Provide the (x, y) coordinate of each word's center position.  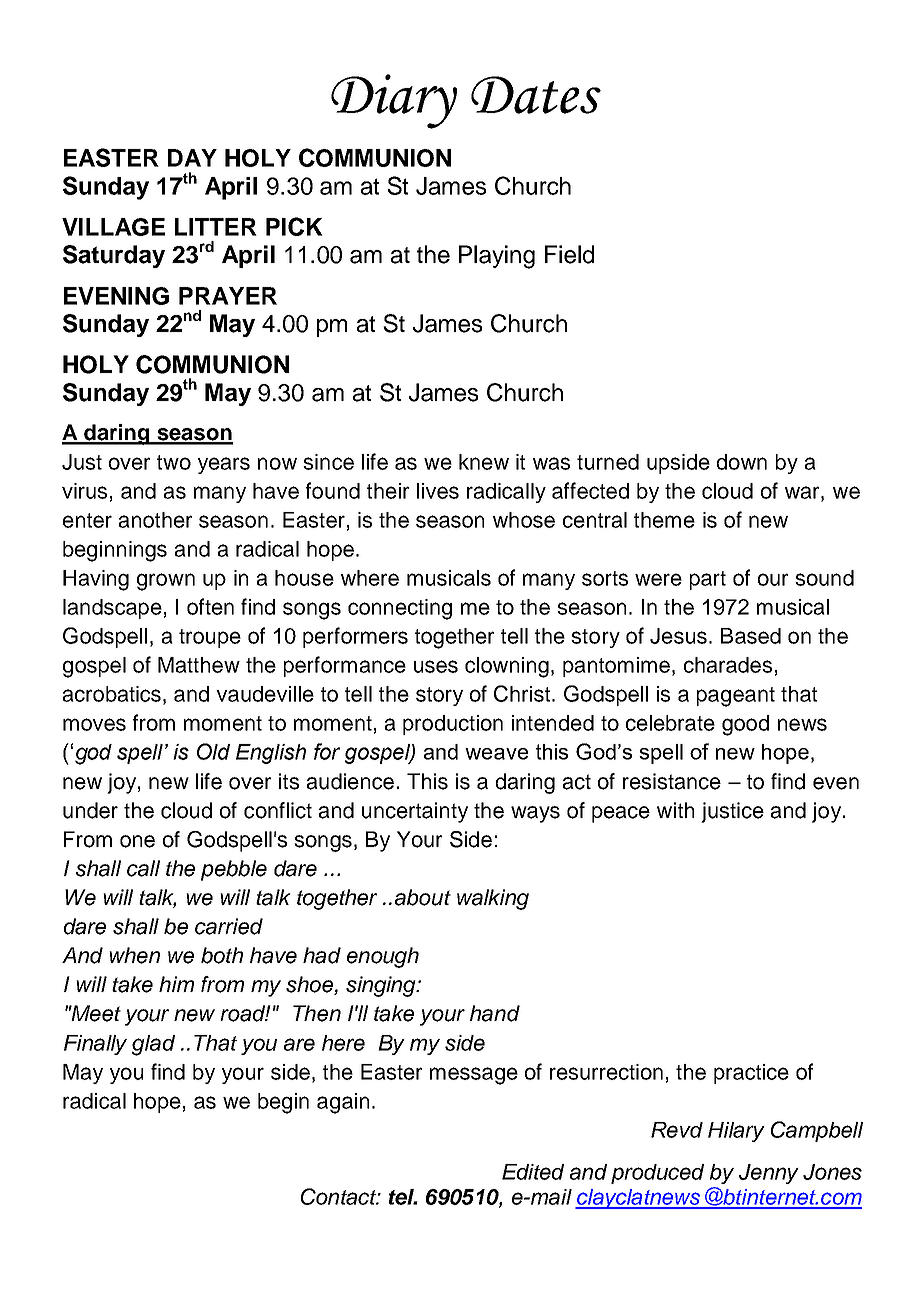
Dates (536, 95)
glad (153, 1045)
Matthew (199, 665)
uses (436, 666)
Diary (394, 101)
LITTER (216, 227)
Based (751, 636)
